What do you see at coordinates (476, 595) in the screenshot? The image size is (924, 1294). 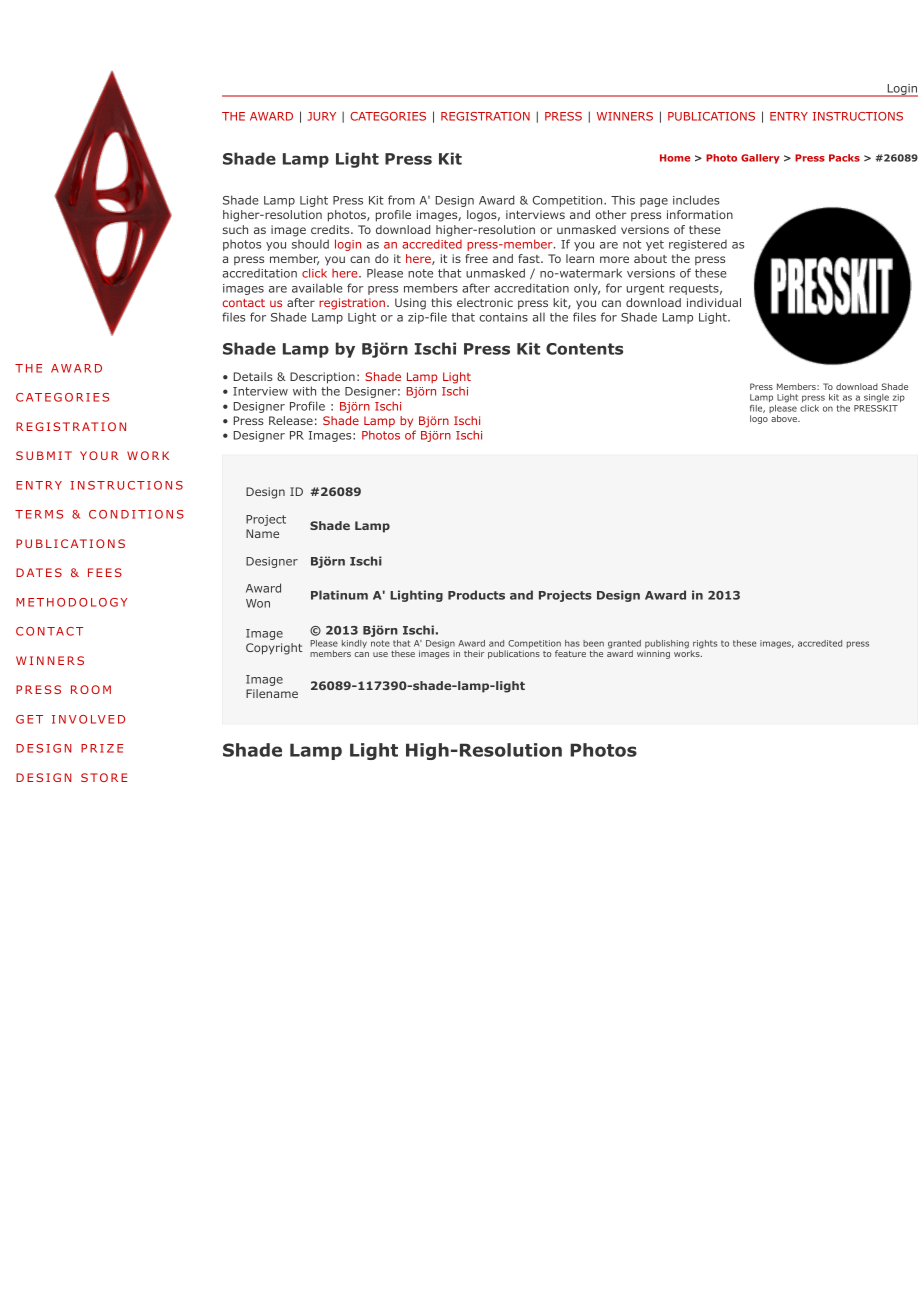 I see `Products` at bounding box center [476, 595].
